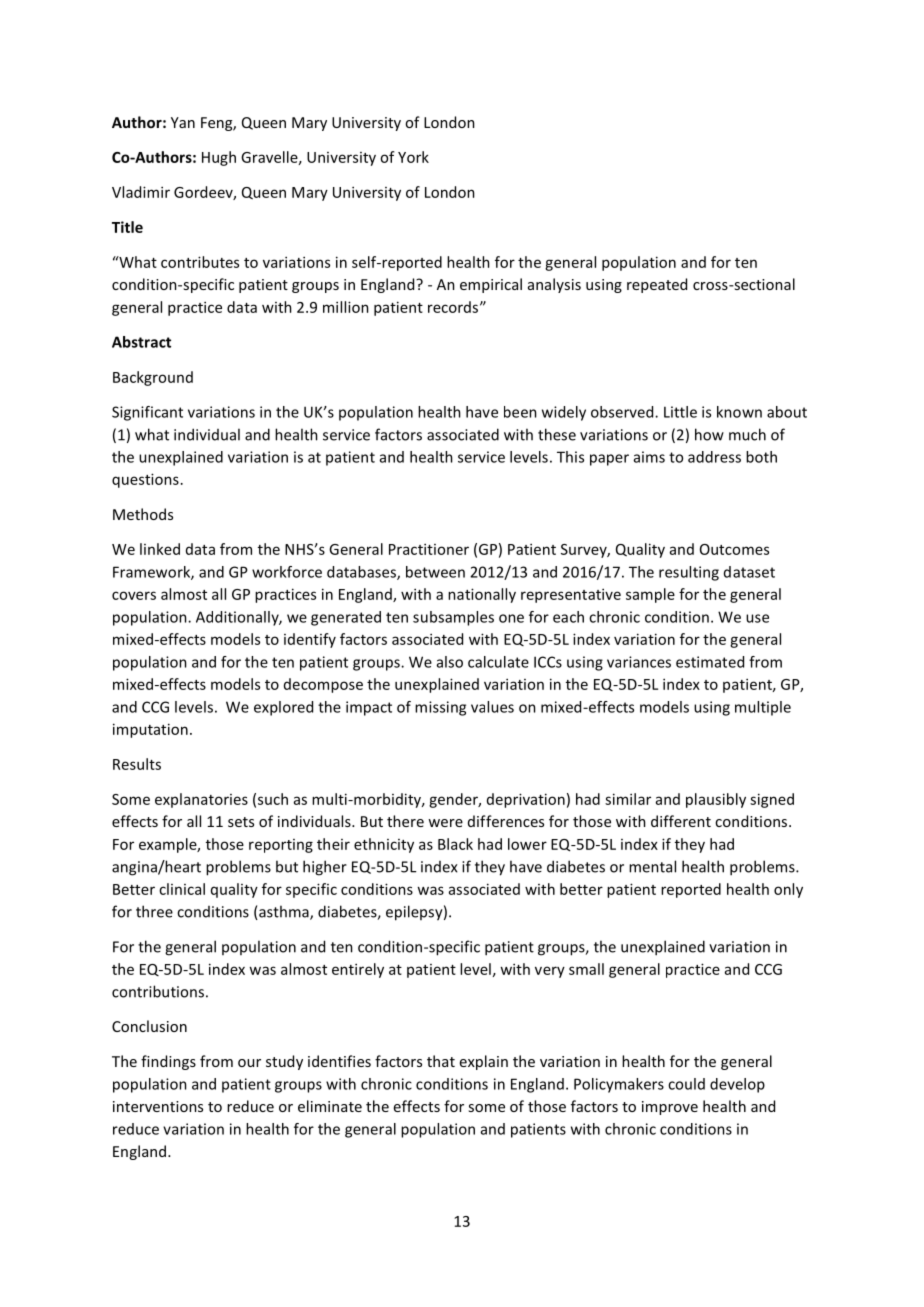 This page has height=1307, width=924. What do you see at coordinates (657, 285) in the page?
I see `repeated` at bounding box center [657, 285].
